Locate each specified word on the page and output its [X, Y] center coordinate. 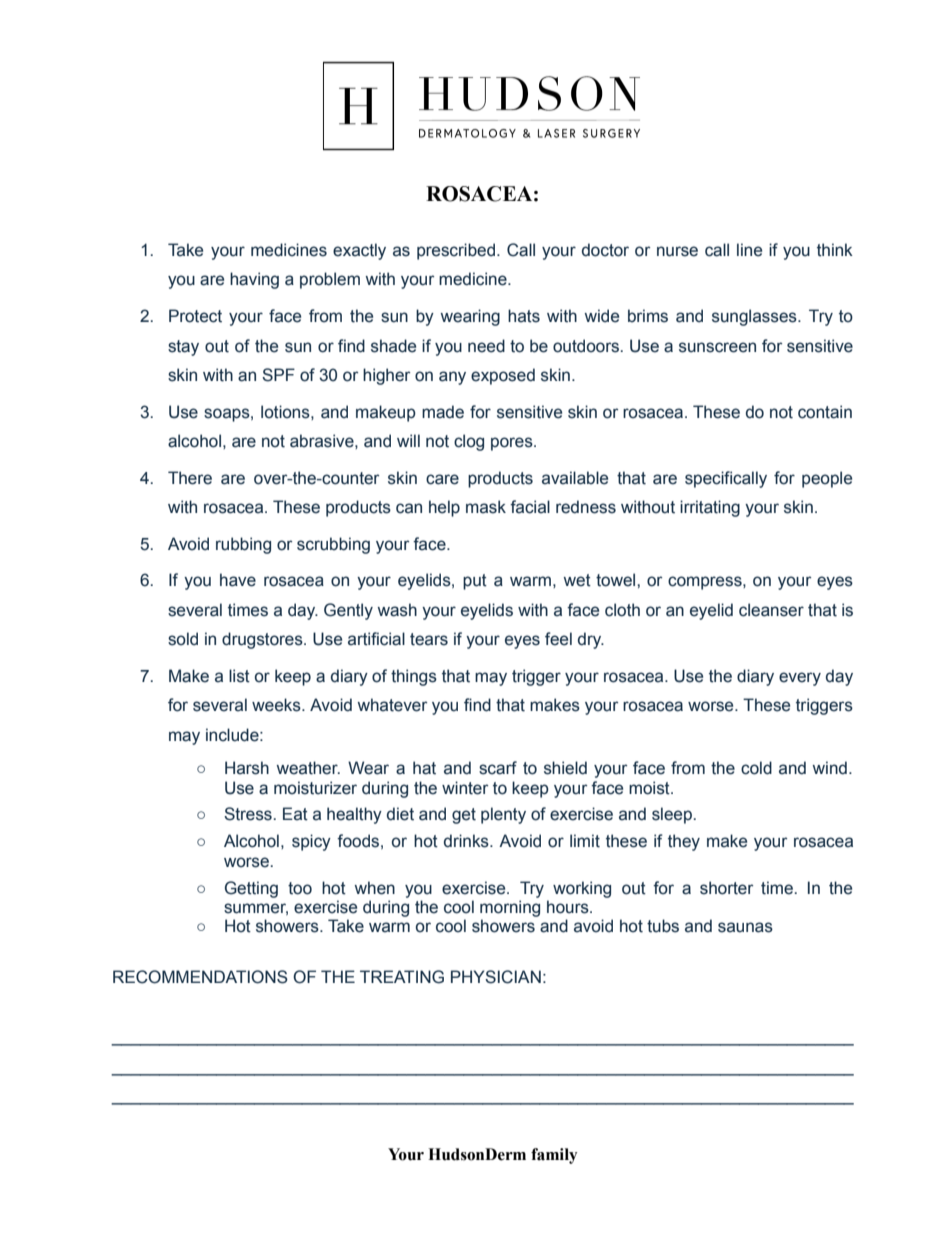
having [254, 280]
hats [524, 316]
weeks [277, 705]
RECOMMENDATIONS [200, 977]
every [800, 679]
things [414, 677]
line [749, 250]
